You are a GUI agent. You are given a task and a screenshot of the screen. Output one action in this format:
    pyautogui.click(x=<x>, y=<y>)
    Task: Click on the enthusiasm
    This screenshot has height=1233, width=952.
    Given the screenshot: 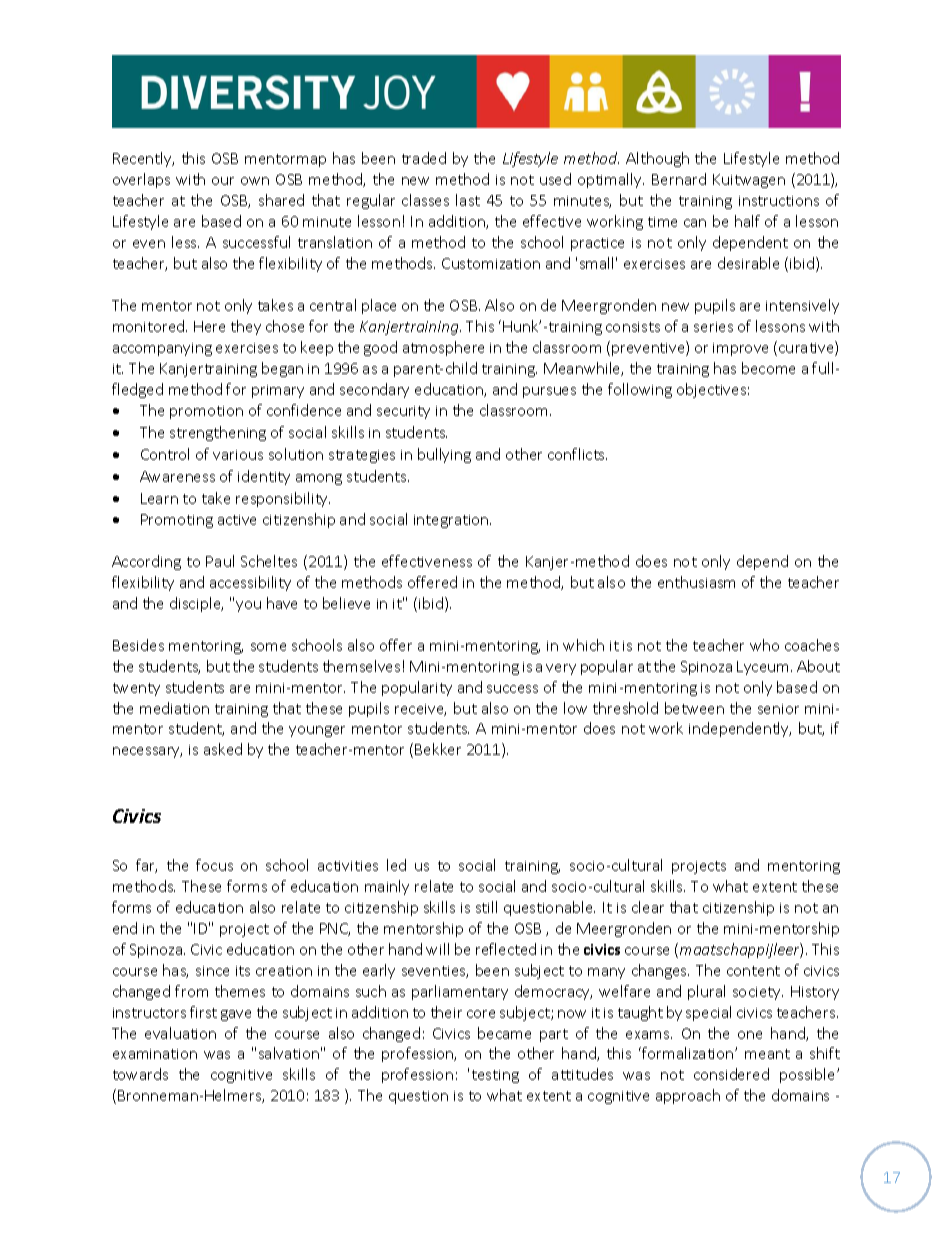 What is the action you would take?
    pyautogui.click(x=696, y=582)
